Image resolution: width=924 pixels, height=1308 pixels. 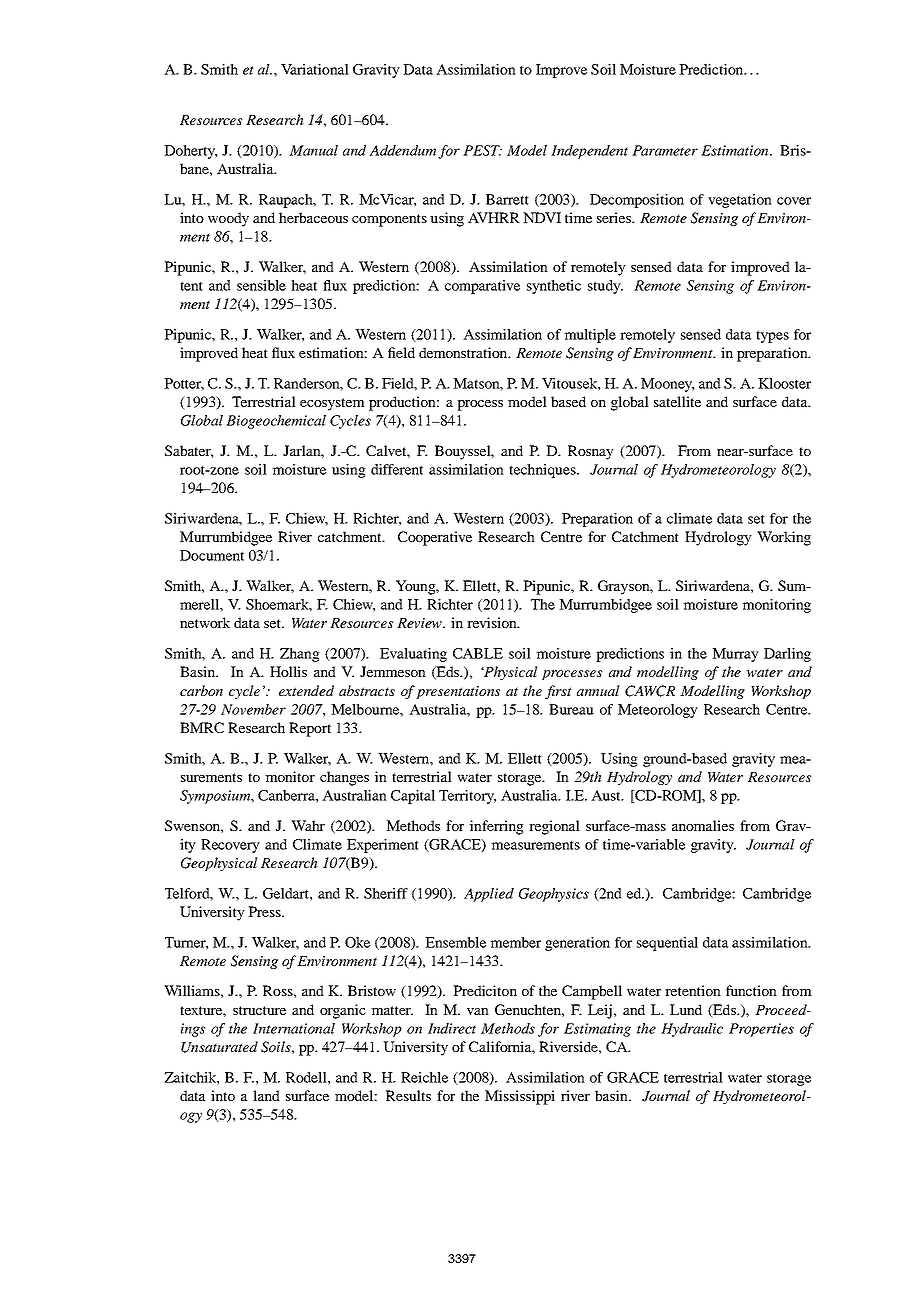 What do you see at coordinates (402, 150) in the screenshot?
I see `Addendum` at bounding box center [402, 150].
